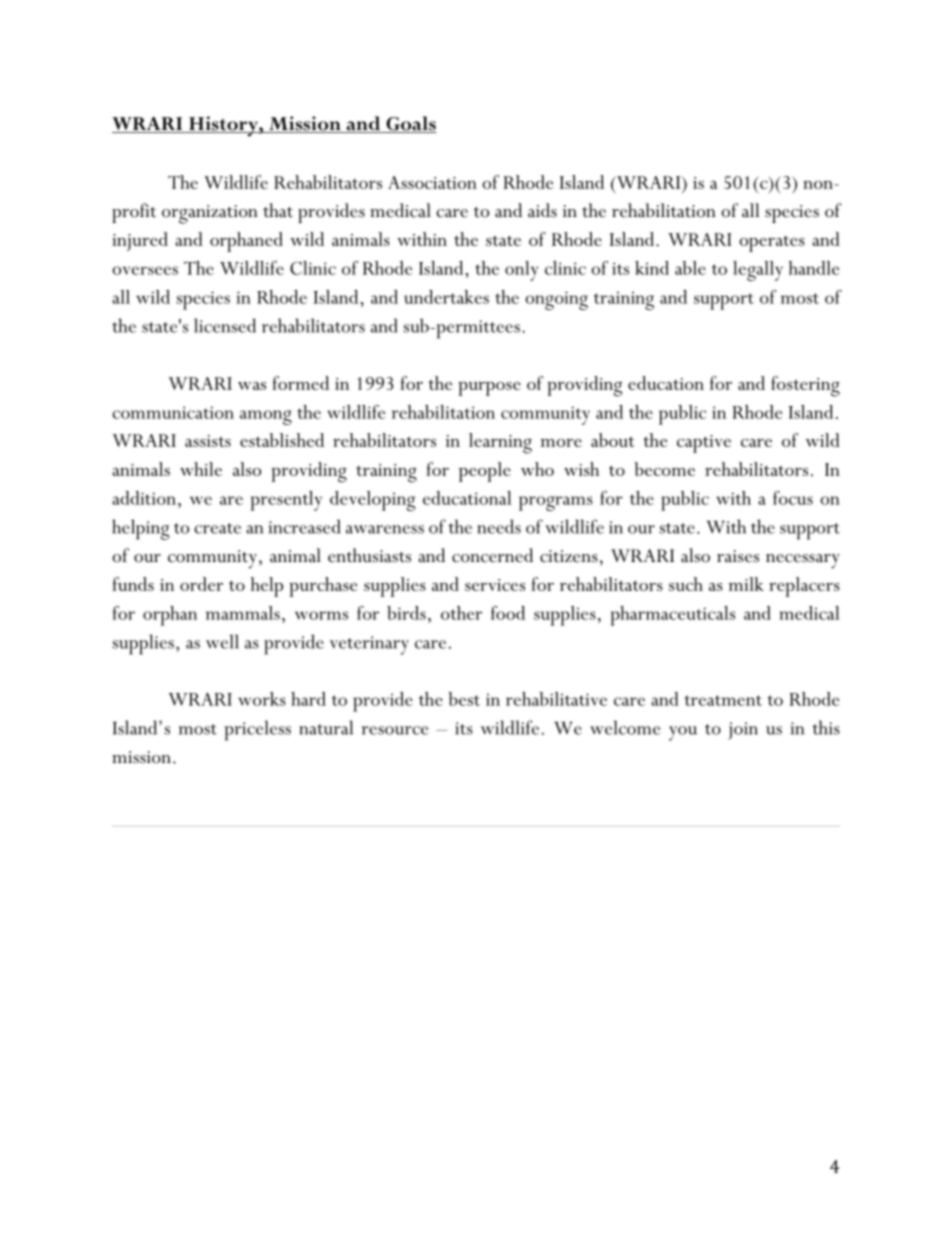 The height and width of the image is (1233, 952). I want to click on join, so click(743, 731).
